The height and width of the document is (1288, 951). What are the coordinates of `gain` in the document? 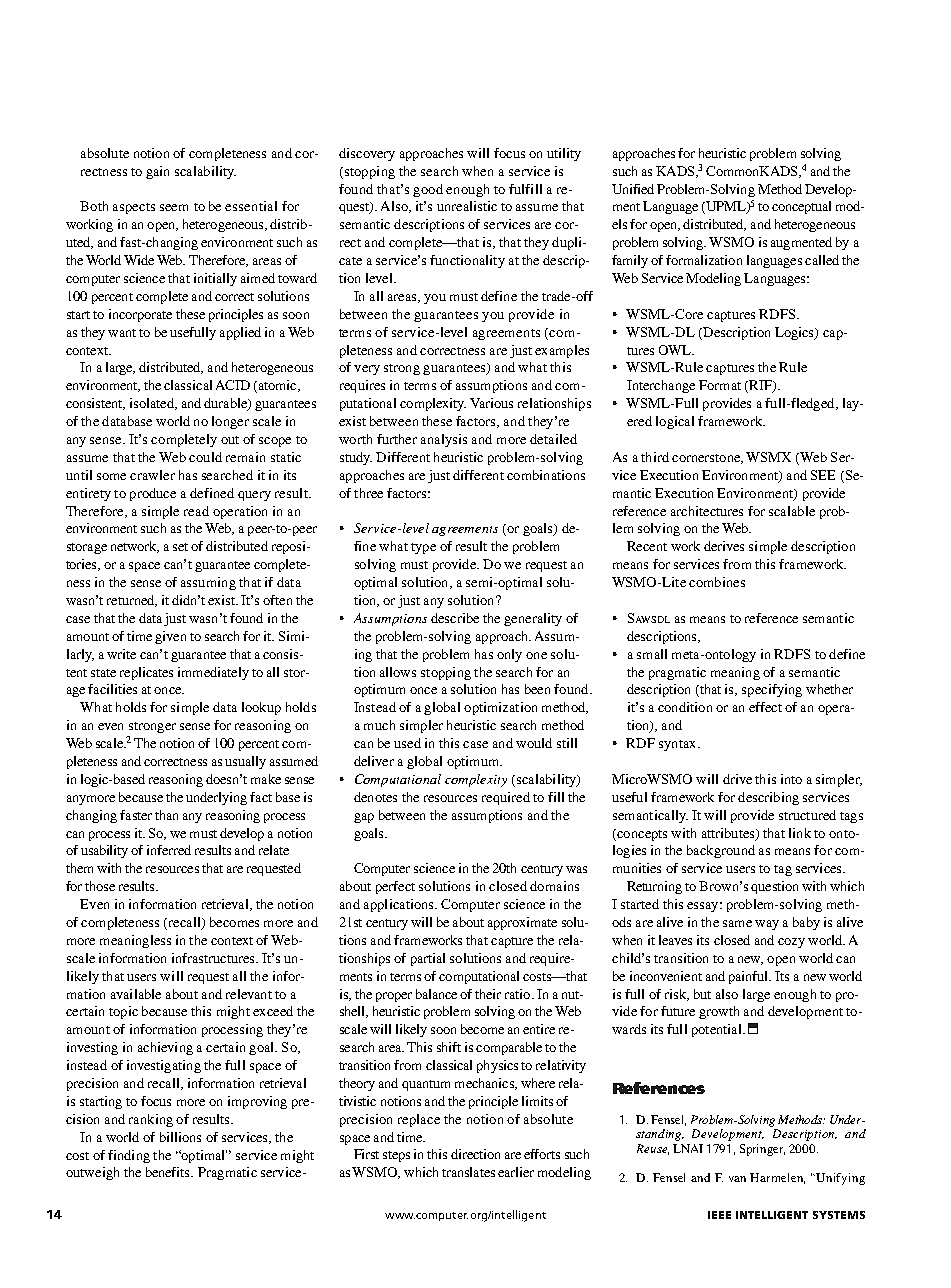 It's located at (157, 172).
